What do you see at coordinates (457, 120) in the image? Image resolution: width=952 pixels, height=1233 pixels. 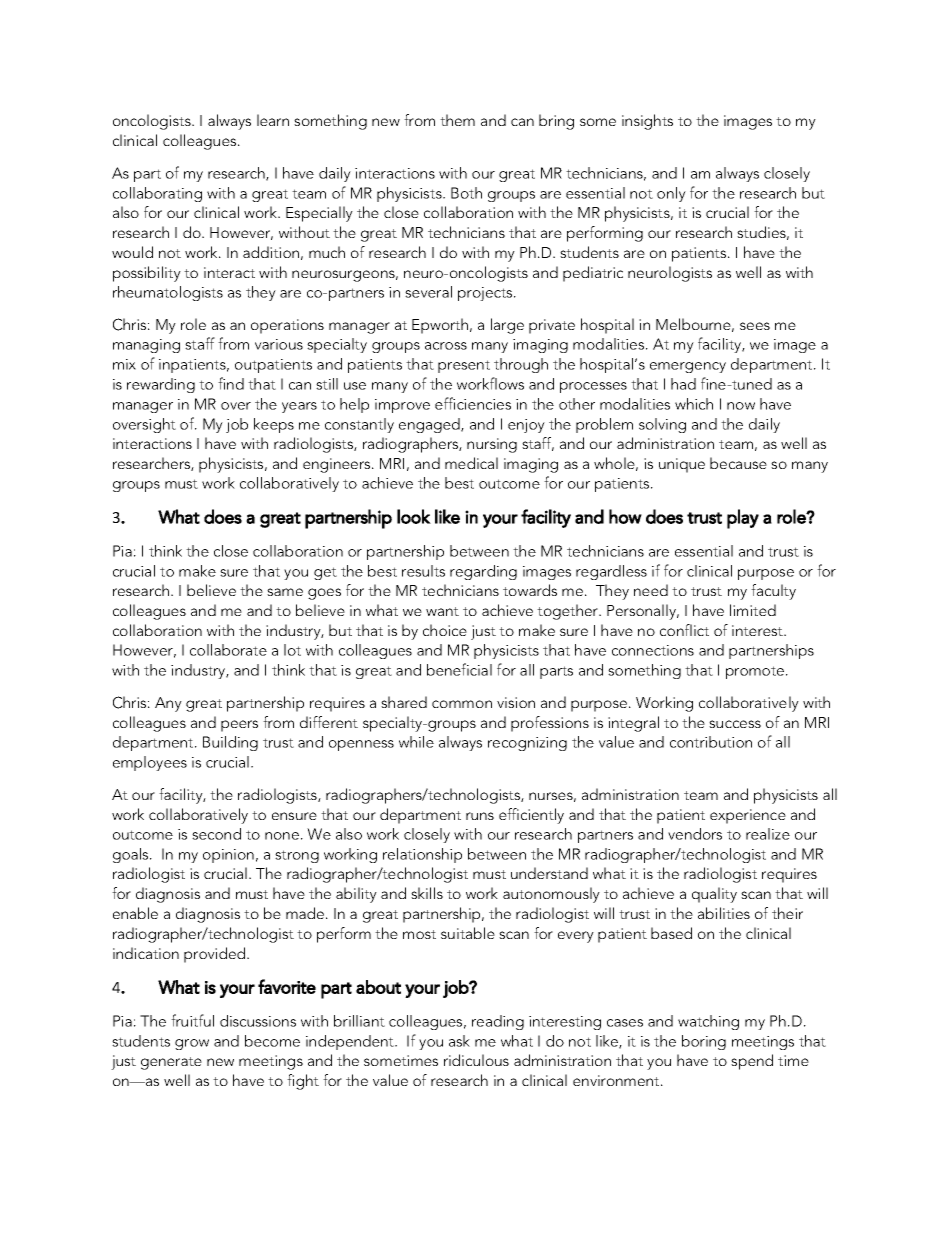 I see `them` at bounding box center [457, 120].
